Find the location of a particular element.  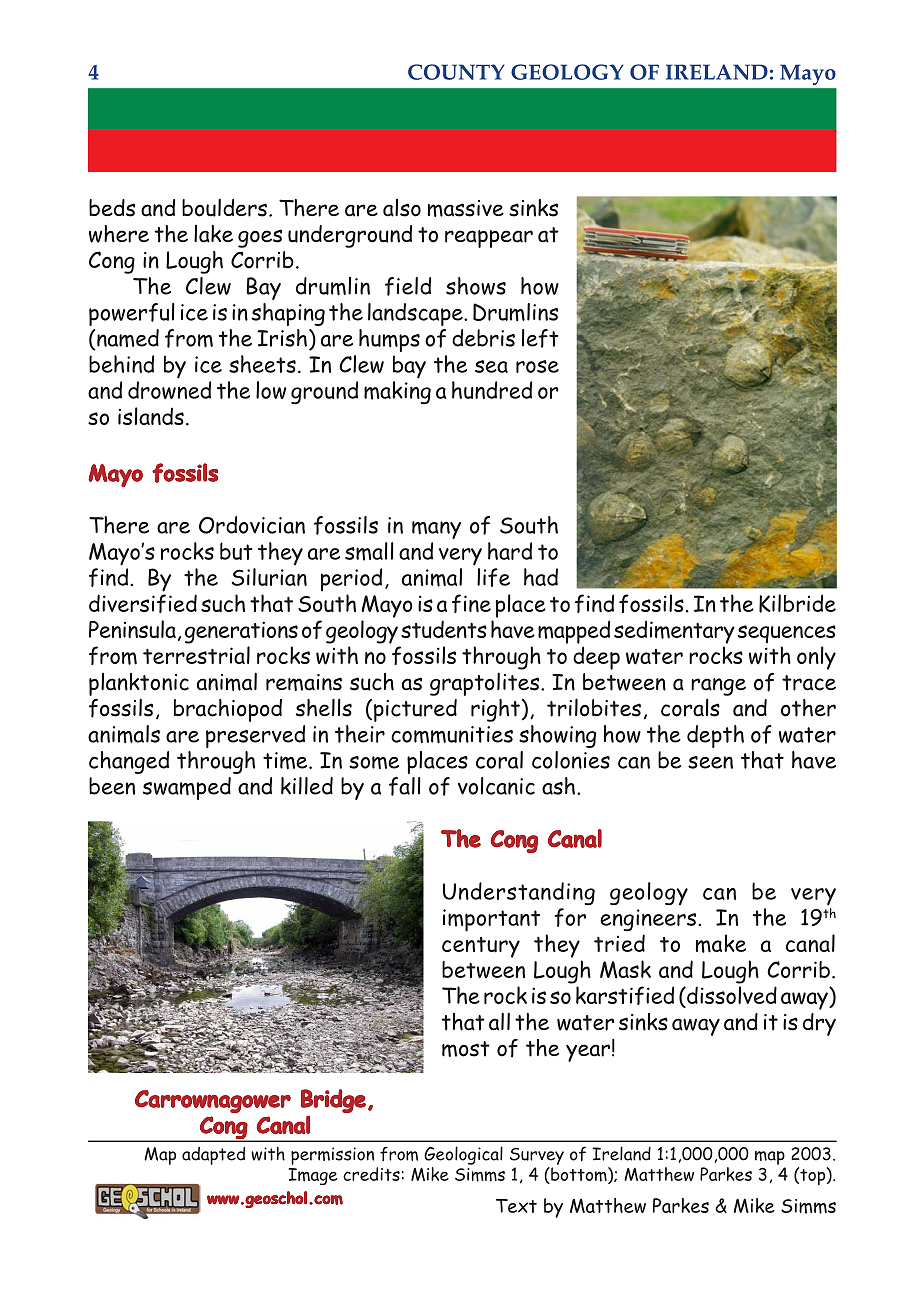

beds is located at coordinates (112, 208).
